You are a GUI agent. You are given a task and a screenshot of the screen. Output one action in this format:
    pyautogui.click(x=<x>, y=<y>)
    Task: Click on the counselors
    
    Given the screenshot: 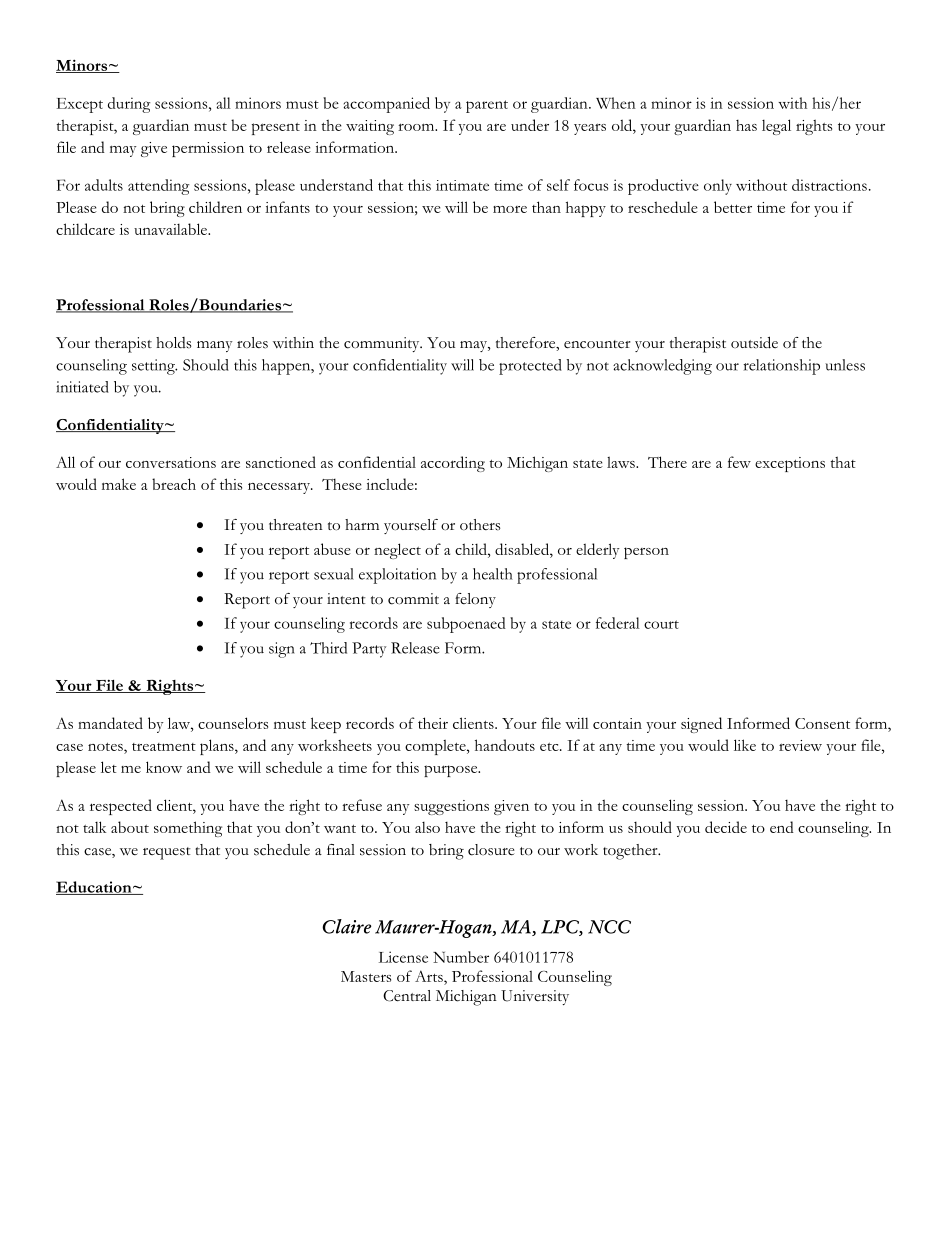 What is the action you would take?
    pyautogui.click(x=233, y=723)
